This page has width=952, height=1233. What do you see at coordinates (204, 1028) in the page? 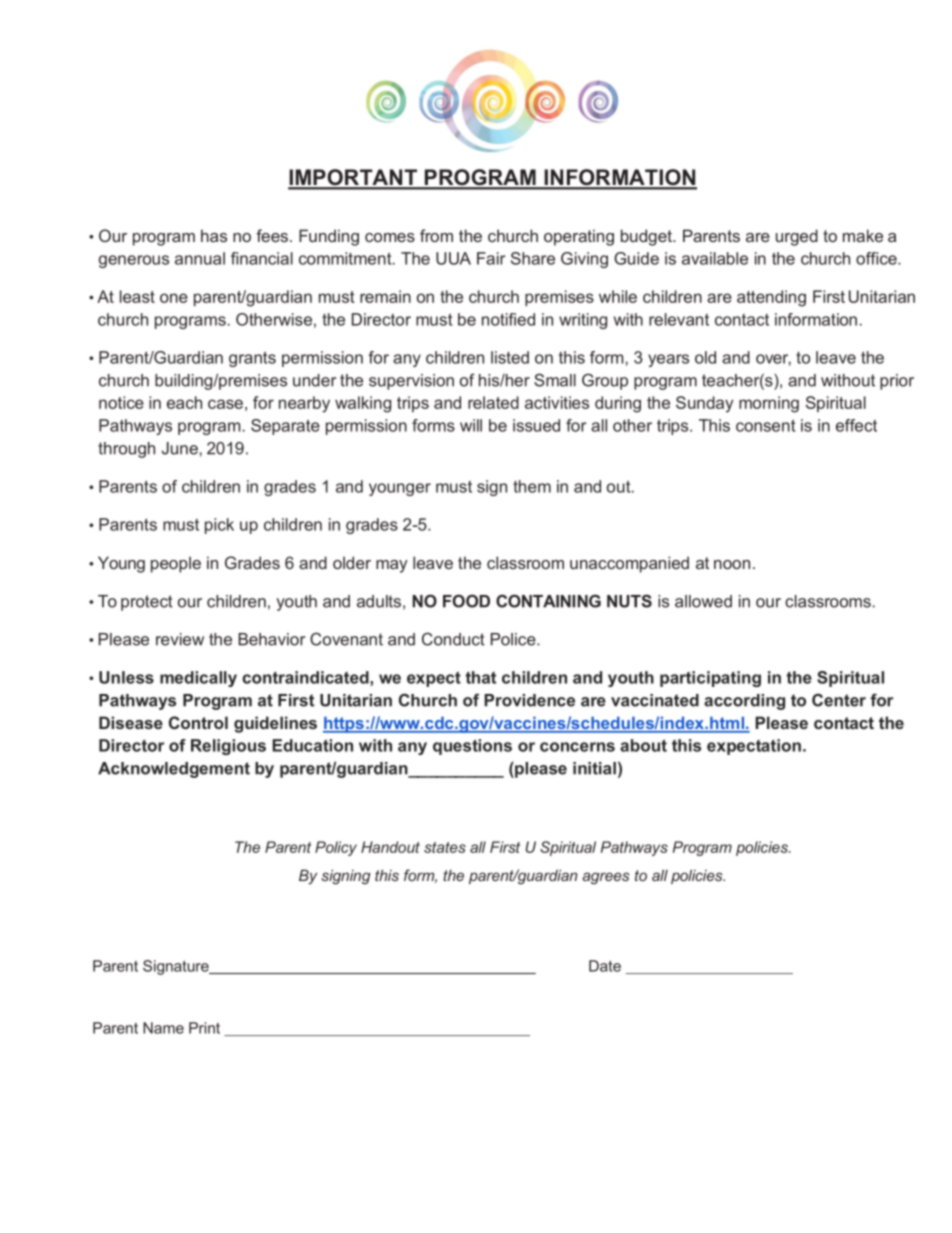
I see `Print` at bounding box center [204, 1028].
